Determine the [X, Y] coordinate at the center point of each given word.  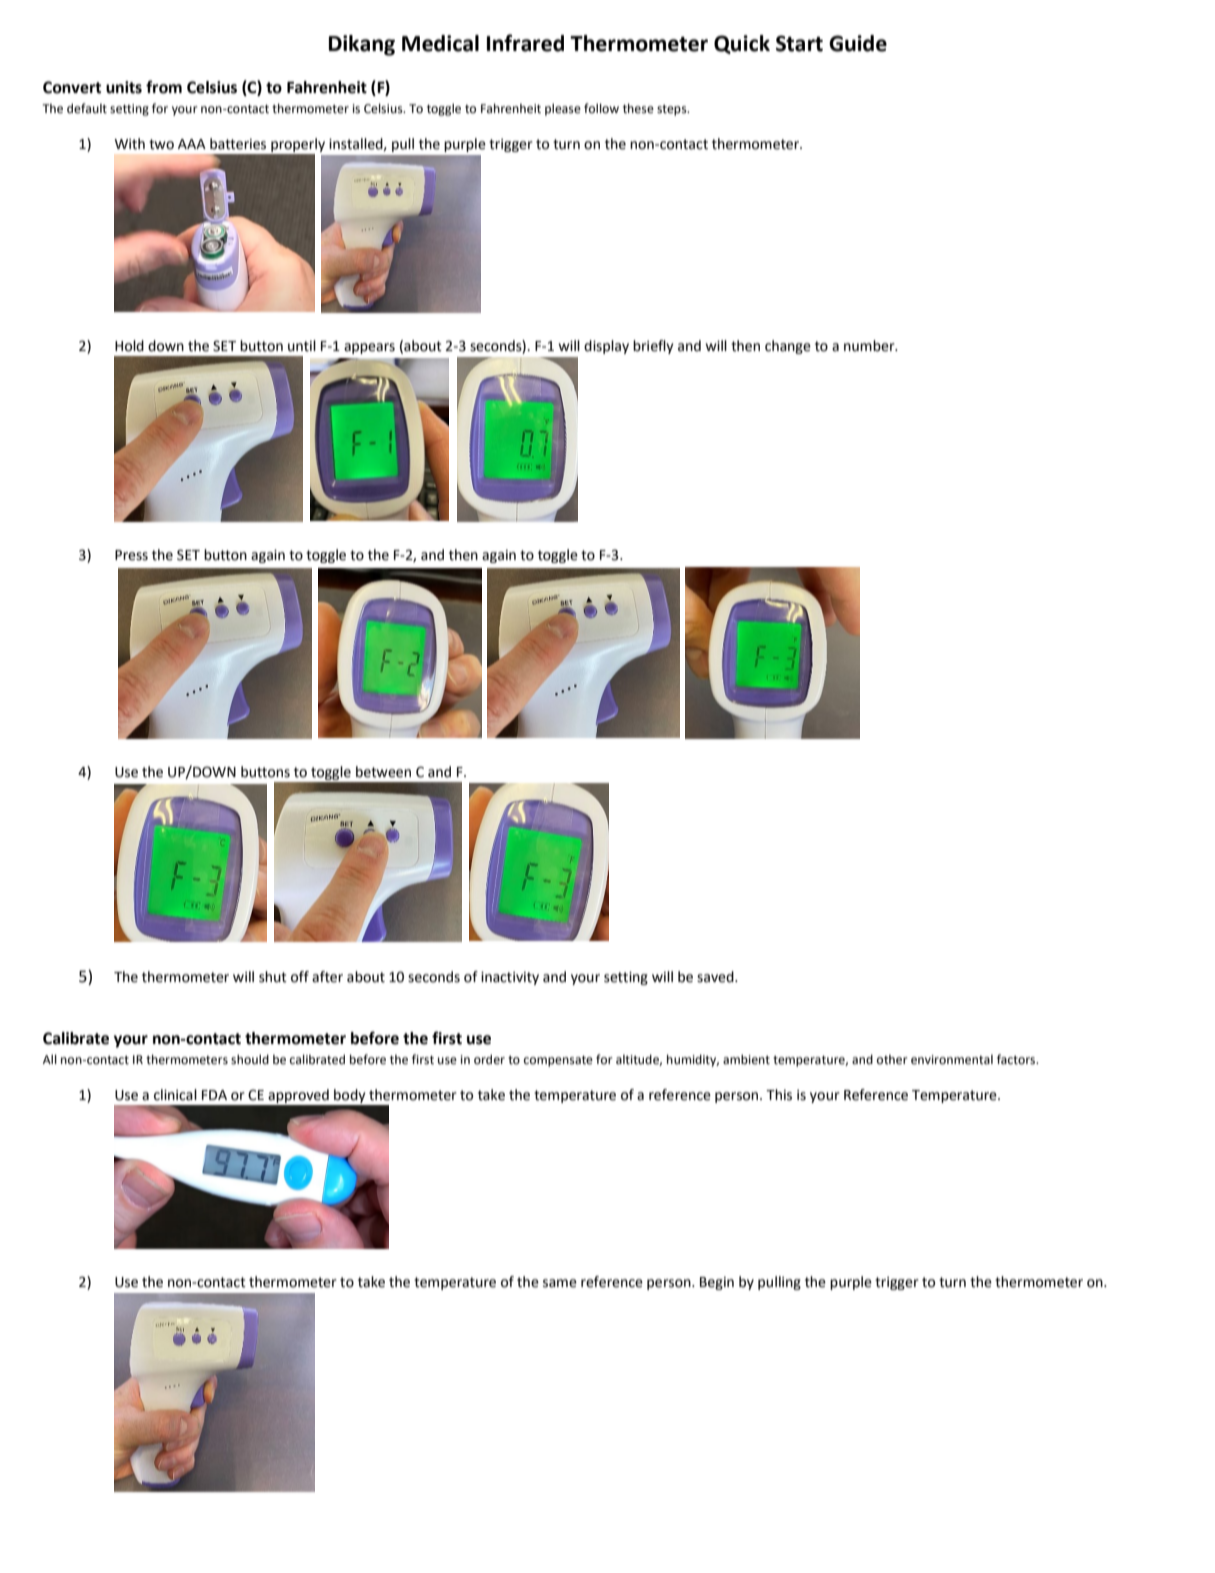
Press [131, 555]
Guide [858, 43]
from [164, 87]
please [563, 109]
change [788, 347]
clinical [175, 1095]
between [383, 772]
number [870, 346]
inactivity [510, 978]
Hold [129, 346]
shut [273, 977]
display [606, 347]
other [892, 1060]
